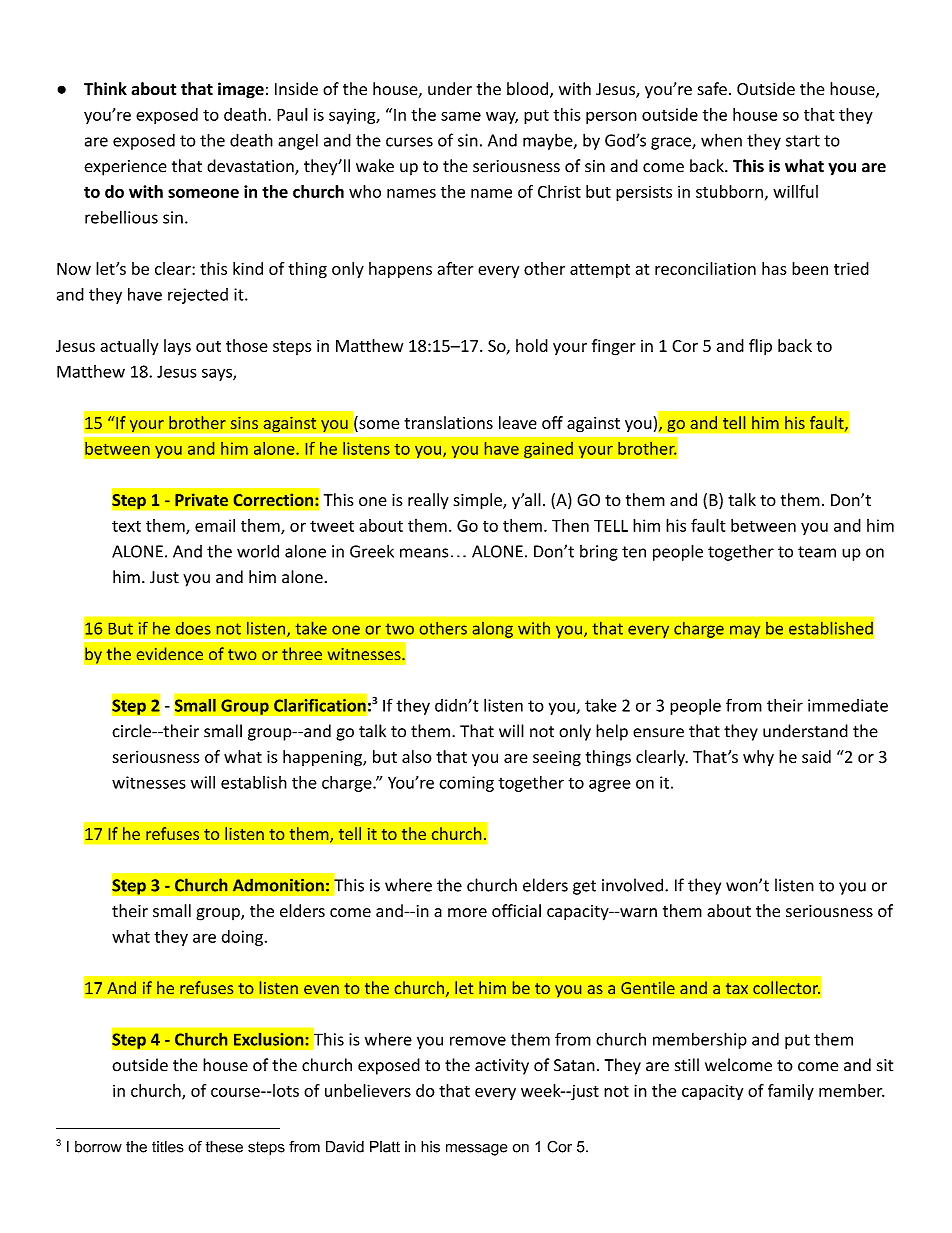 This document has width=952, height=1233. I want to click on start, so click(803, 141).
